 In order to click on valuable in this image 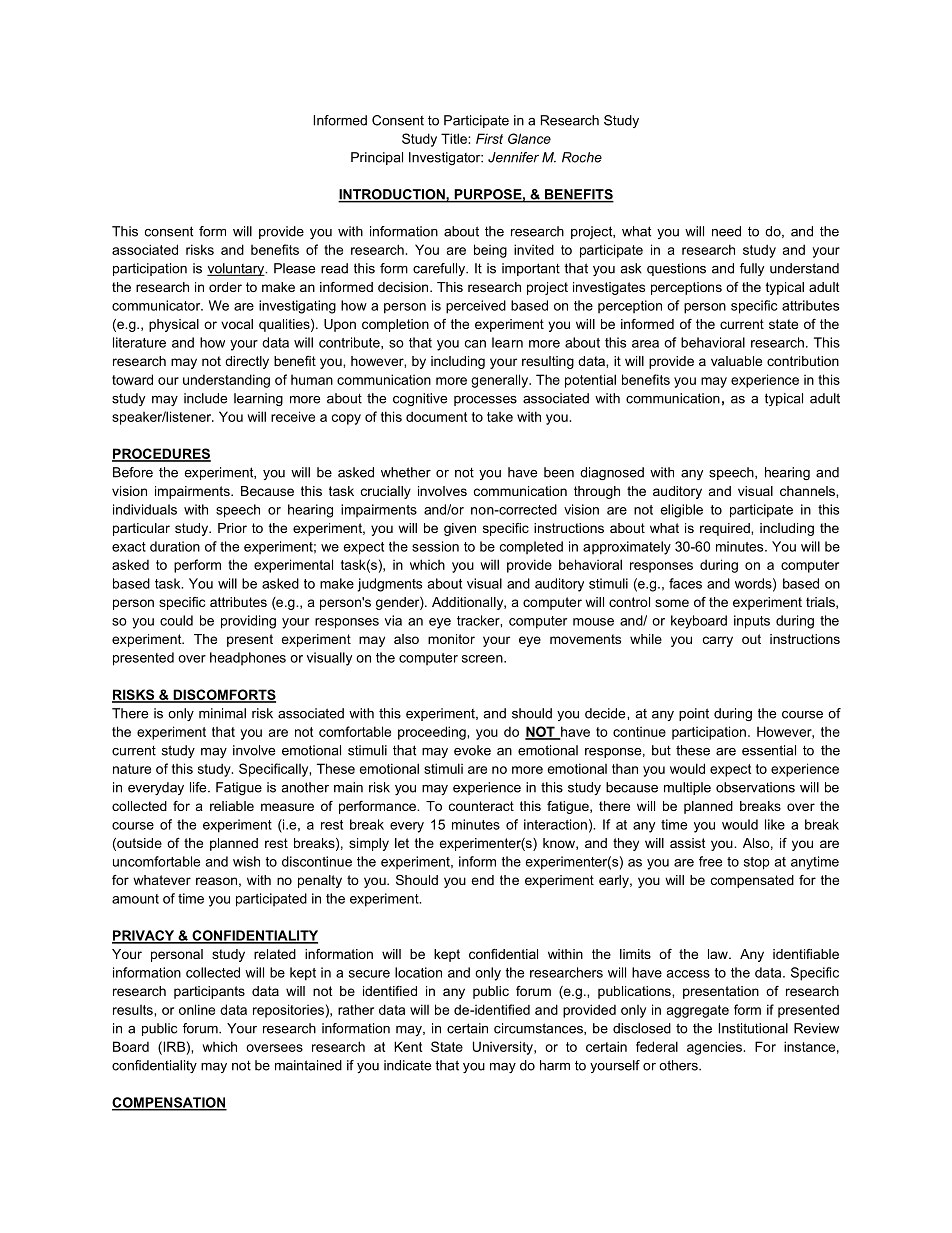, I will do `click(736, 361)`.
